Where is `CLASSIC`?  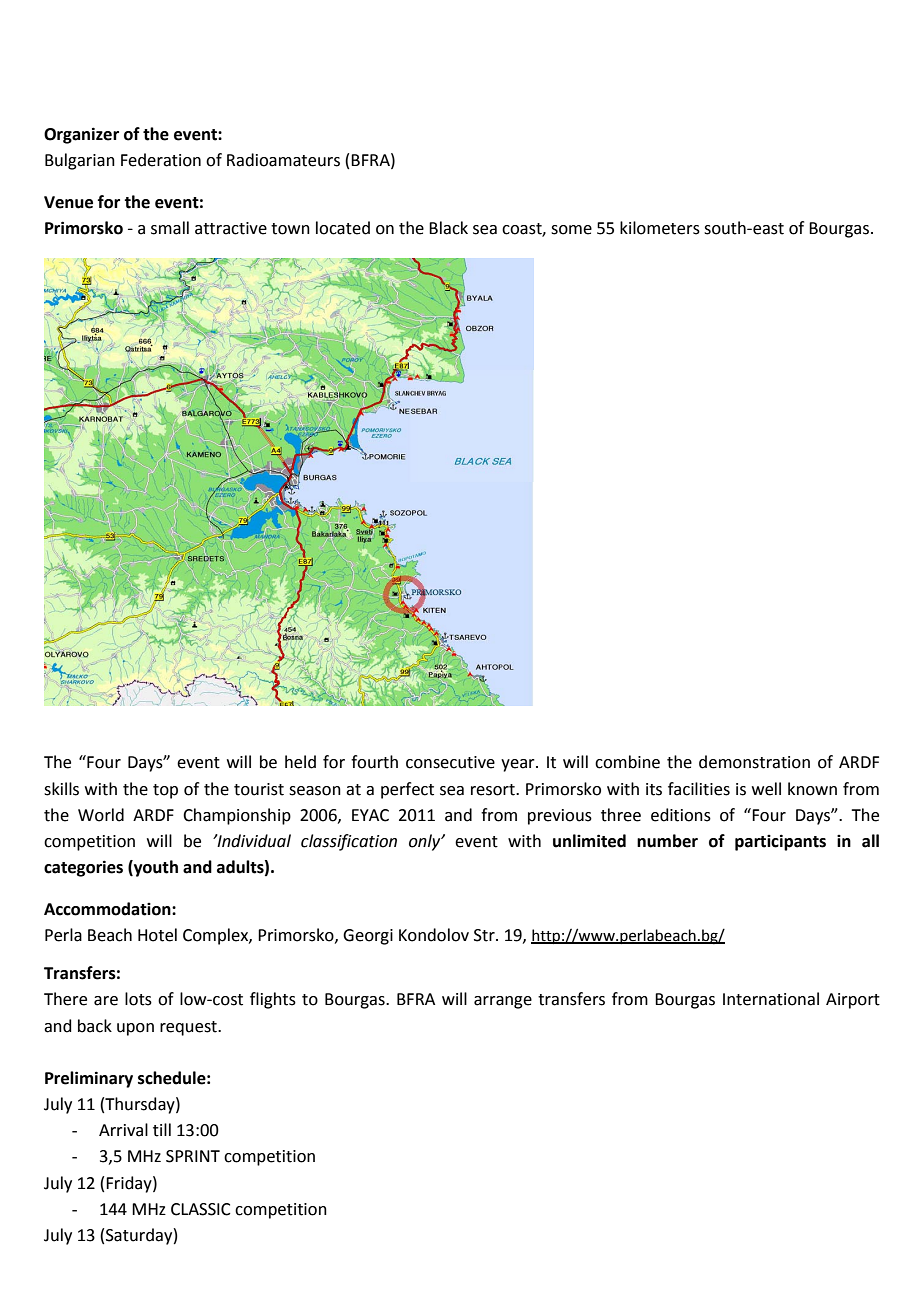 CLASSIC is located at coordinates (201, 1209).
